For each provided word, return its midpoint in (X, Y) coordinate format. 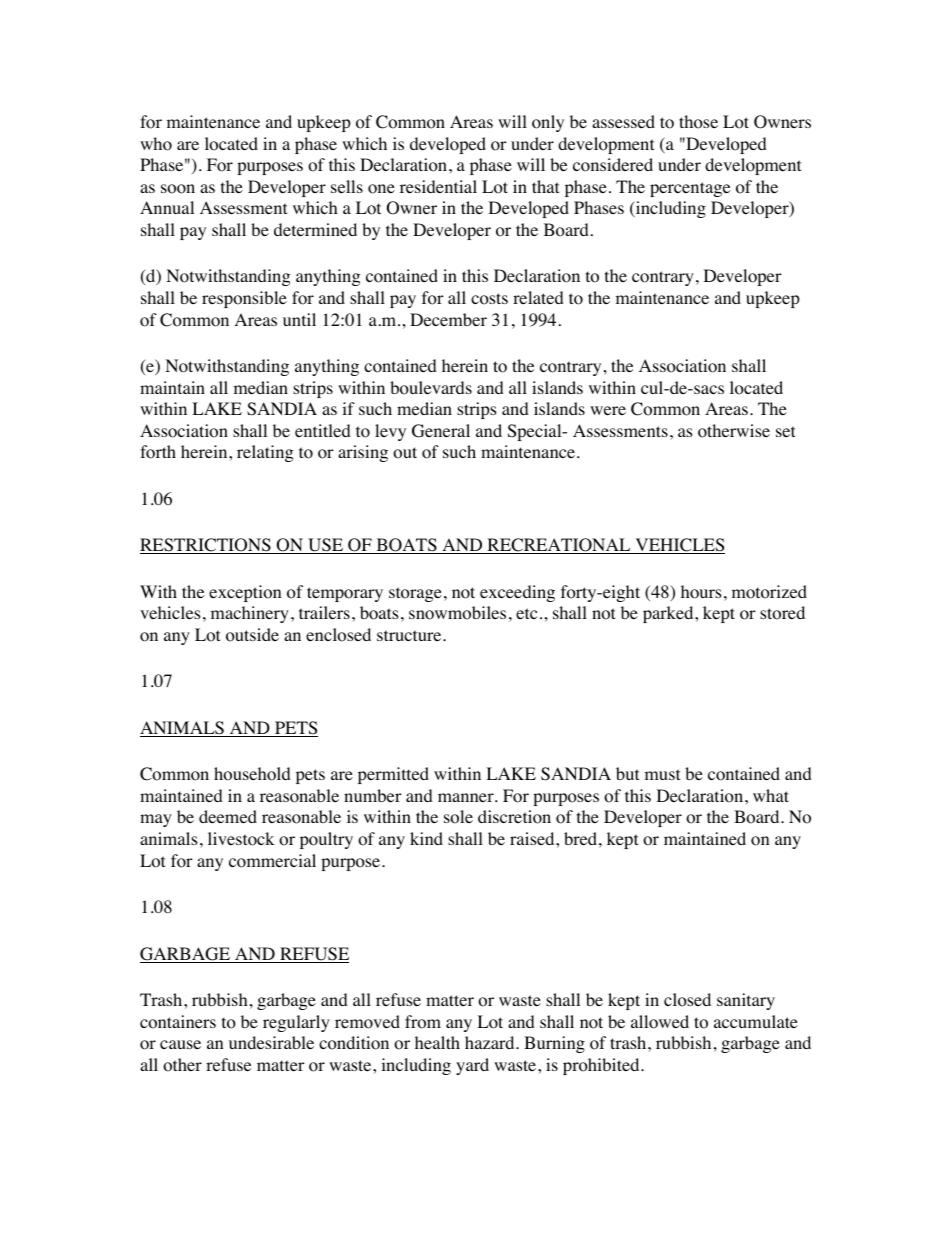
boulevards (431, 388)
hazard (491, 1042)
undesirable (271, 1042)
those (698, 122)
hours (701, 592)
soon (178, 189)
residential (438, 186)
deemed (228, 816)
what (771, 795)
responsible (244, 299)
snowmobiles (457, 613)
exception (245, 593)
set (785, 431)
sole (458, 817)
